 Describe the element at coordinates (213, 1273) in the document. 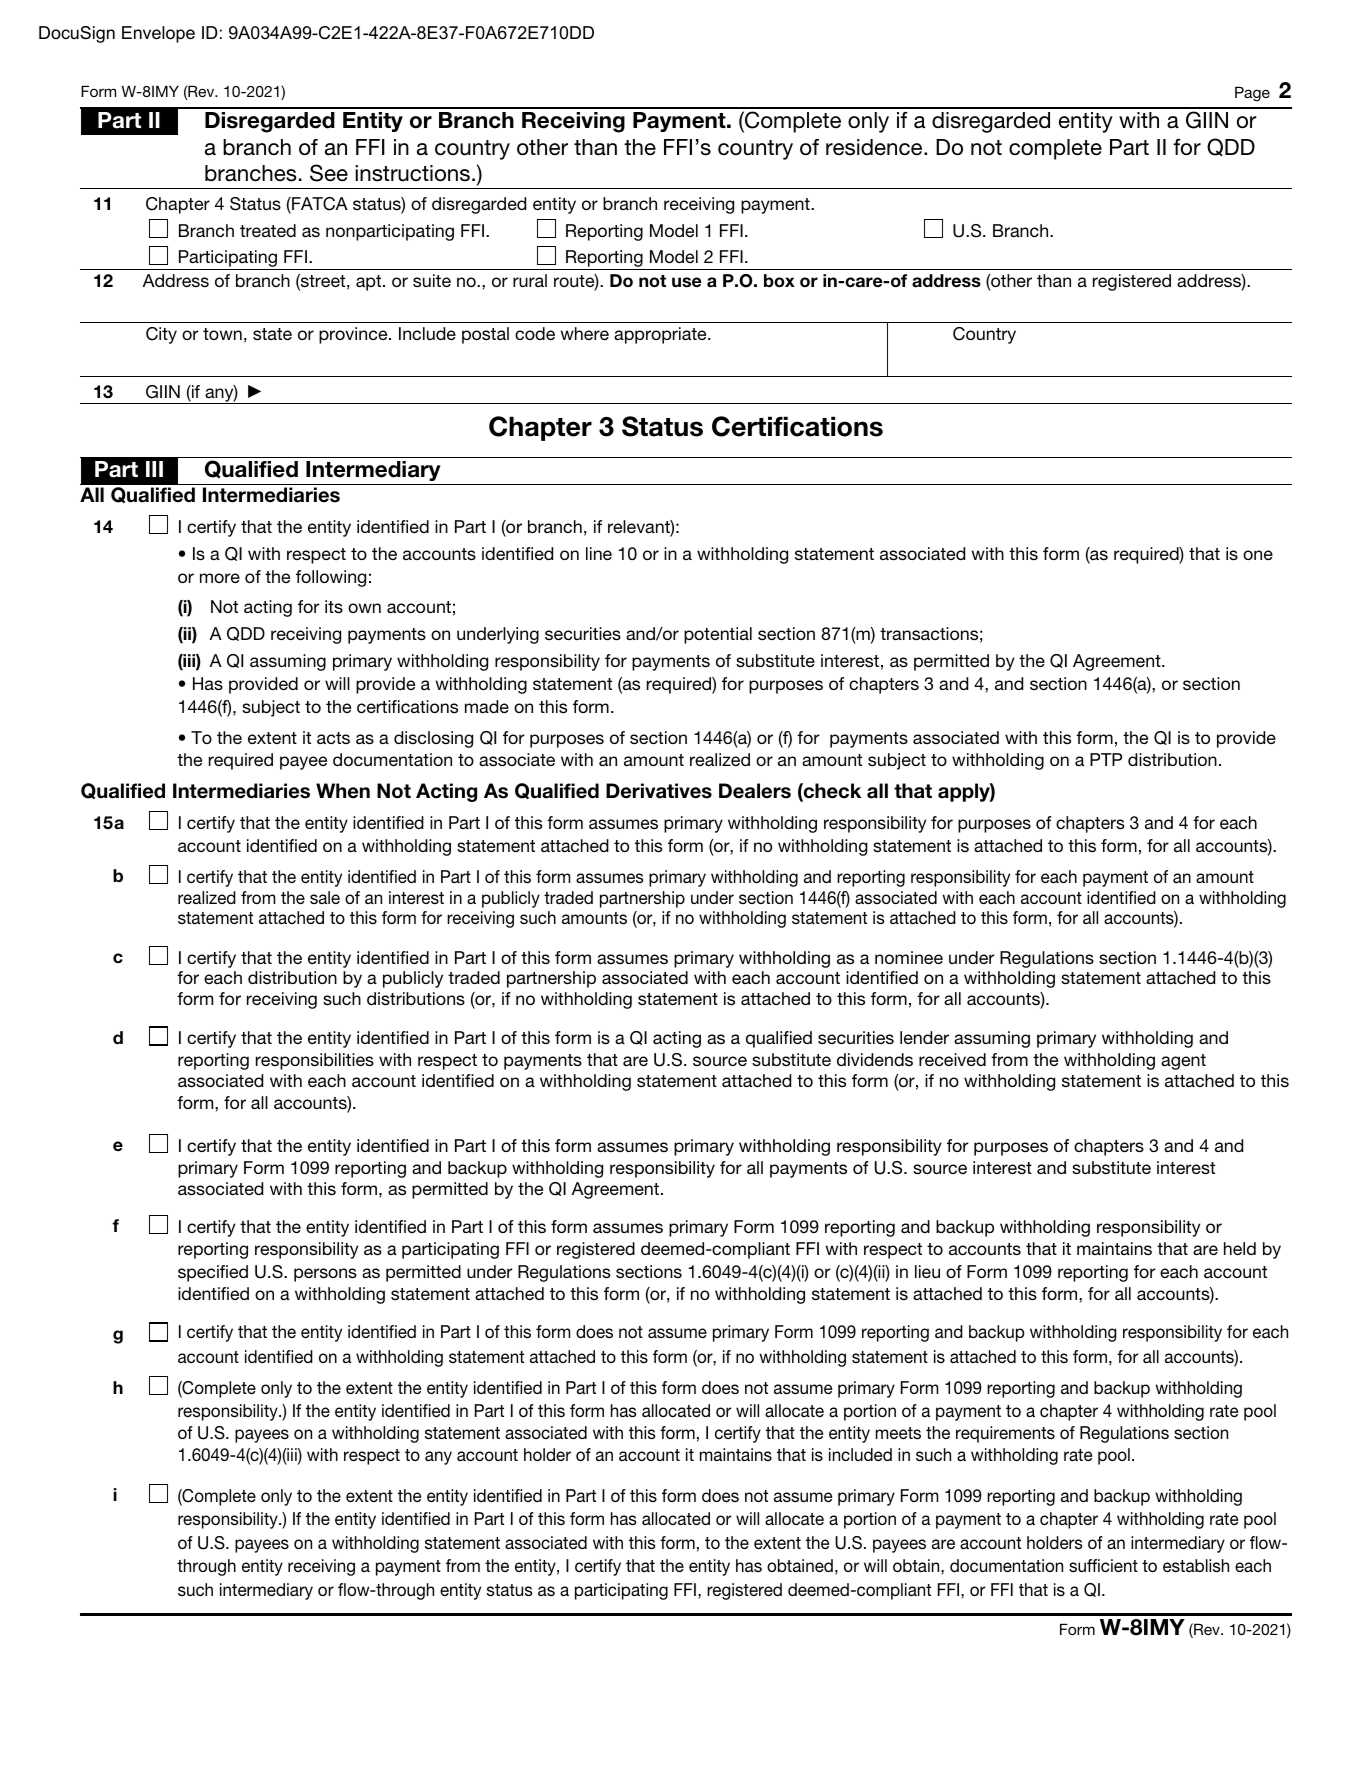

I see `specified` at that location.
